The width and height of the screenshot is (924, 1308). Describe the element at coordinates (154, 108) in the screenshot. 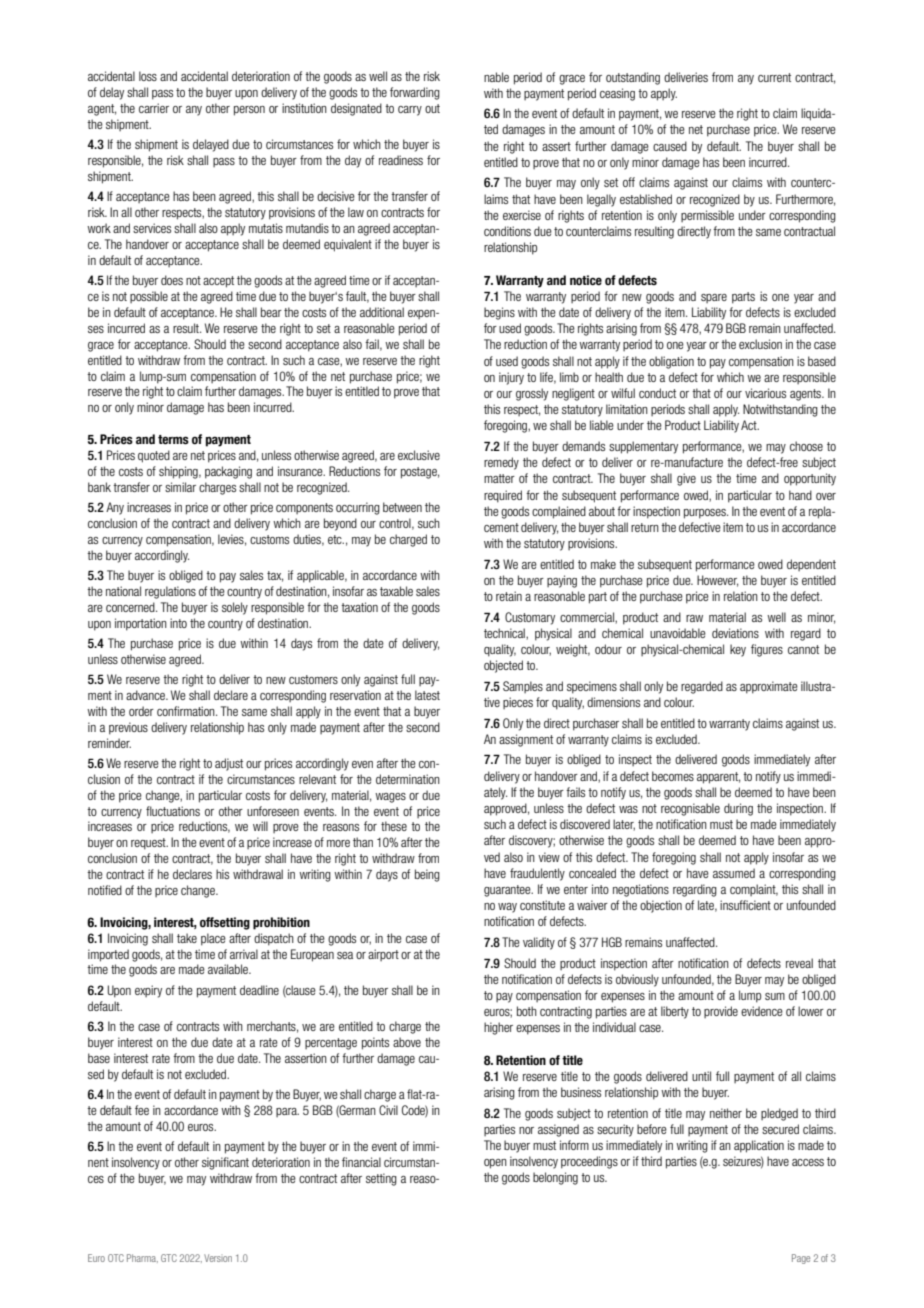

I see `carrier` at that location.
